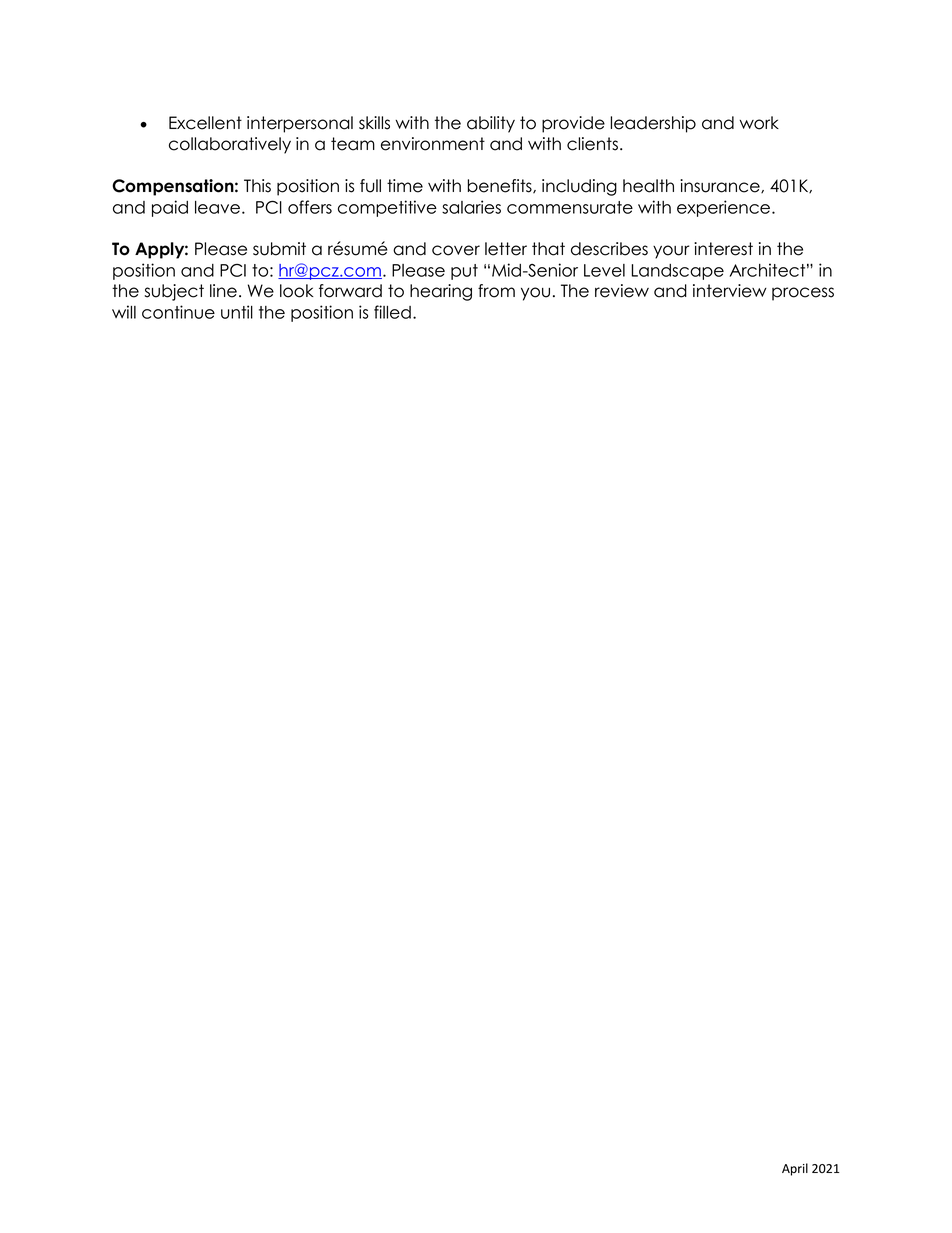 This screenshot has height=1233, width=952. What do you see at coordinates (124, 312) in the screenshot?
I see `will` at bounding box center [124, 312].
